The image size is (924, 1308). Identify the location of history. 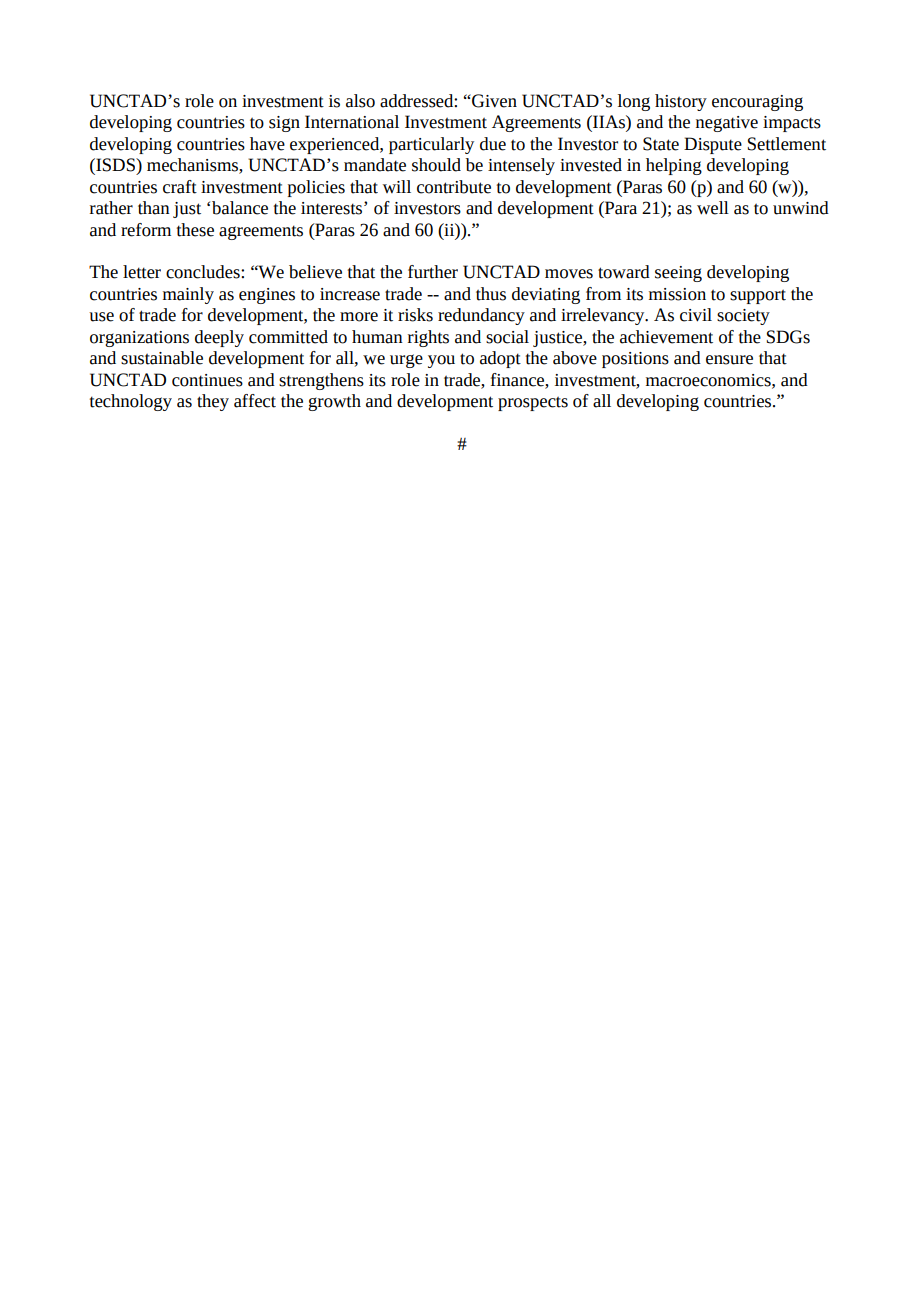
(681, 102).
